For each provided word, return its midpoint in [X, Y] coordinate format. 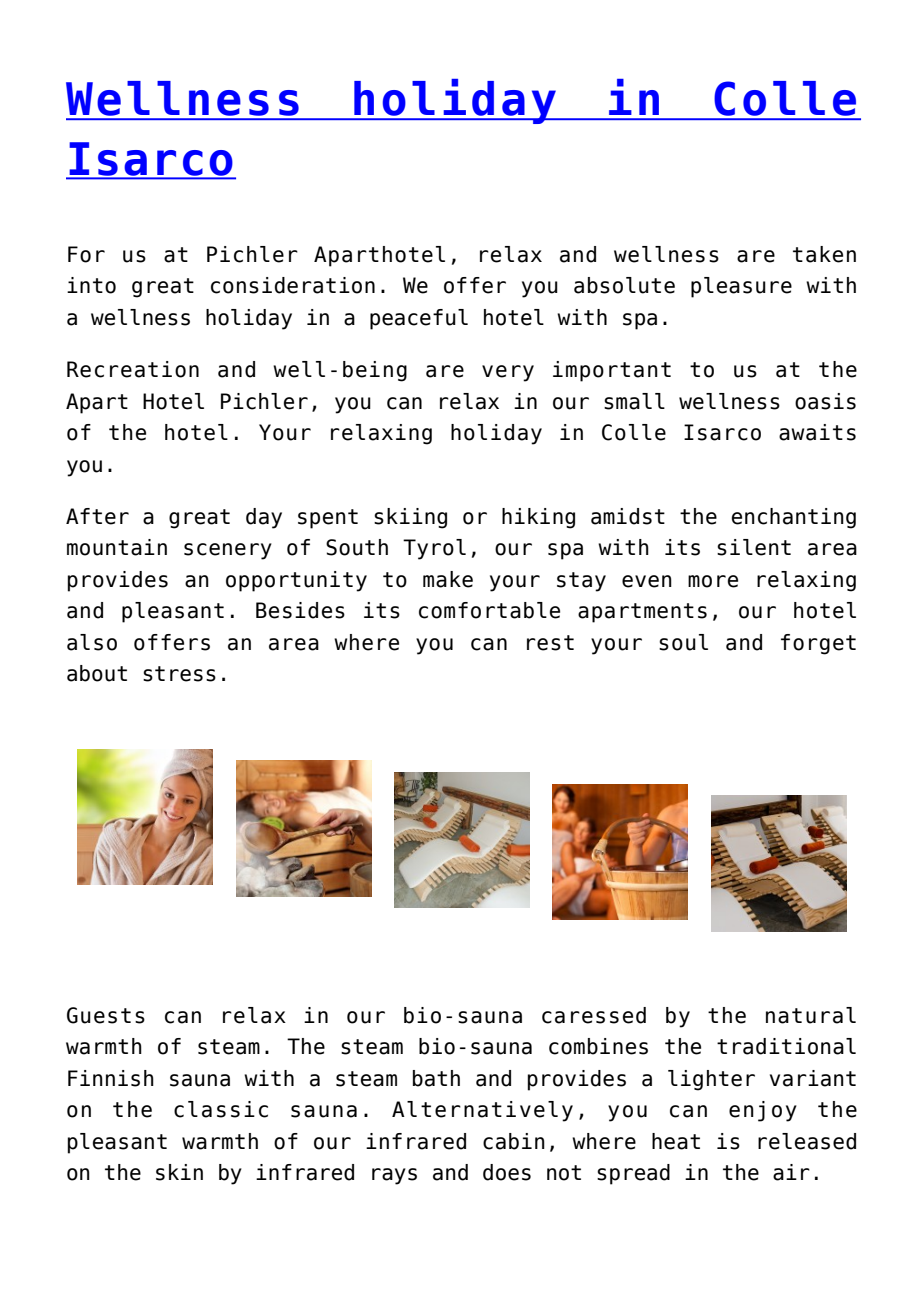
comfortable [489, 610]
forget [818, 644]
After [97, 516]
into [91, 285]
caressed [594, 1015]
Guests [106, 1015]
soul [683, 642]
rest [550, 643]
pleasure [741, 287]
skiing [410, 518]
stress [179, 674]
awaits [817, 432]
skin [179, 1172]
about [97, 673]
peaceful [419, 319]
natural [811, 1015]
